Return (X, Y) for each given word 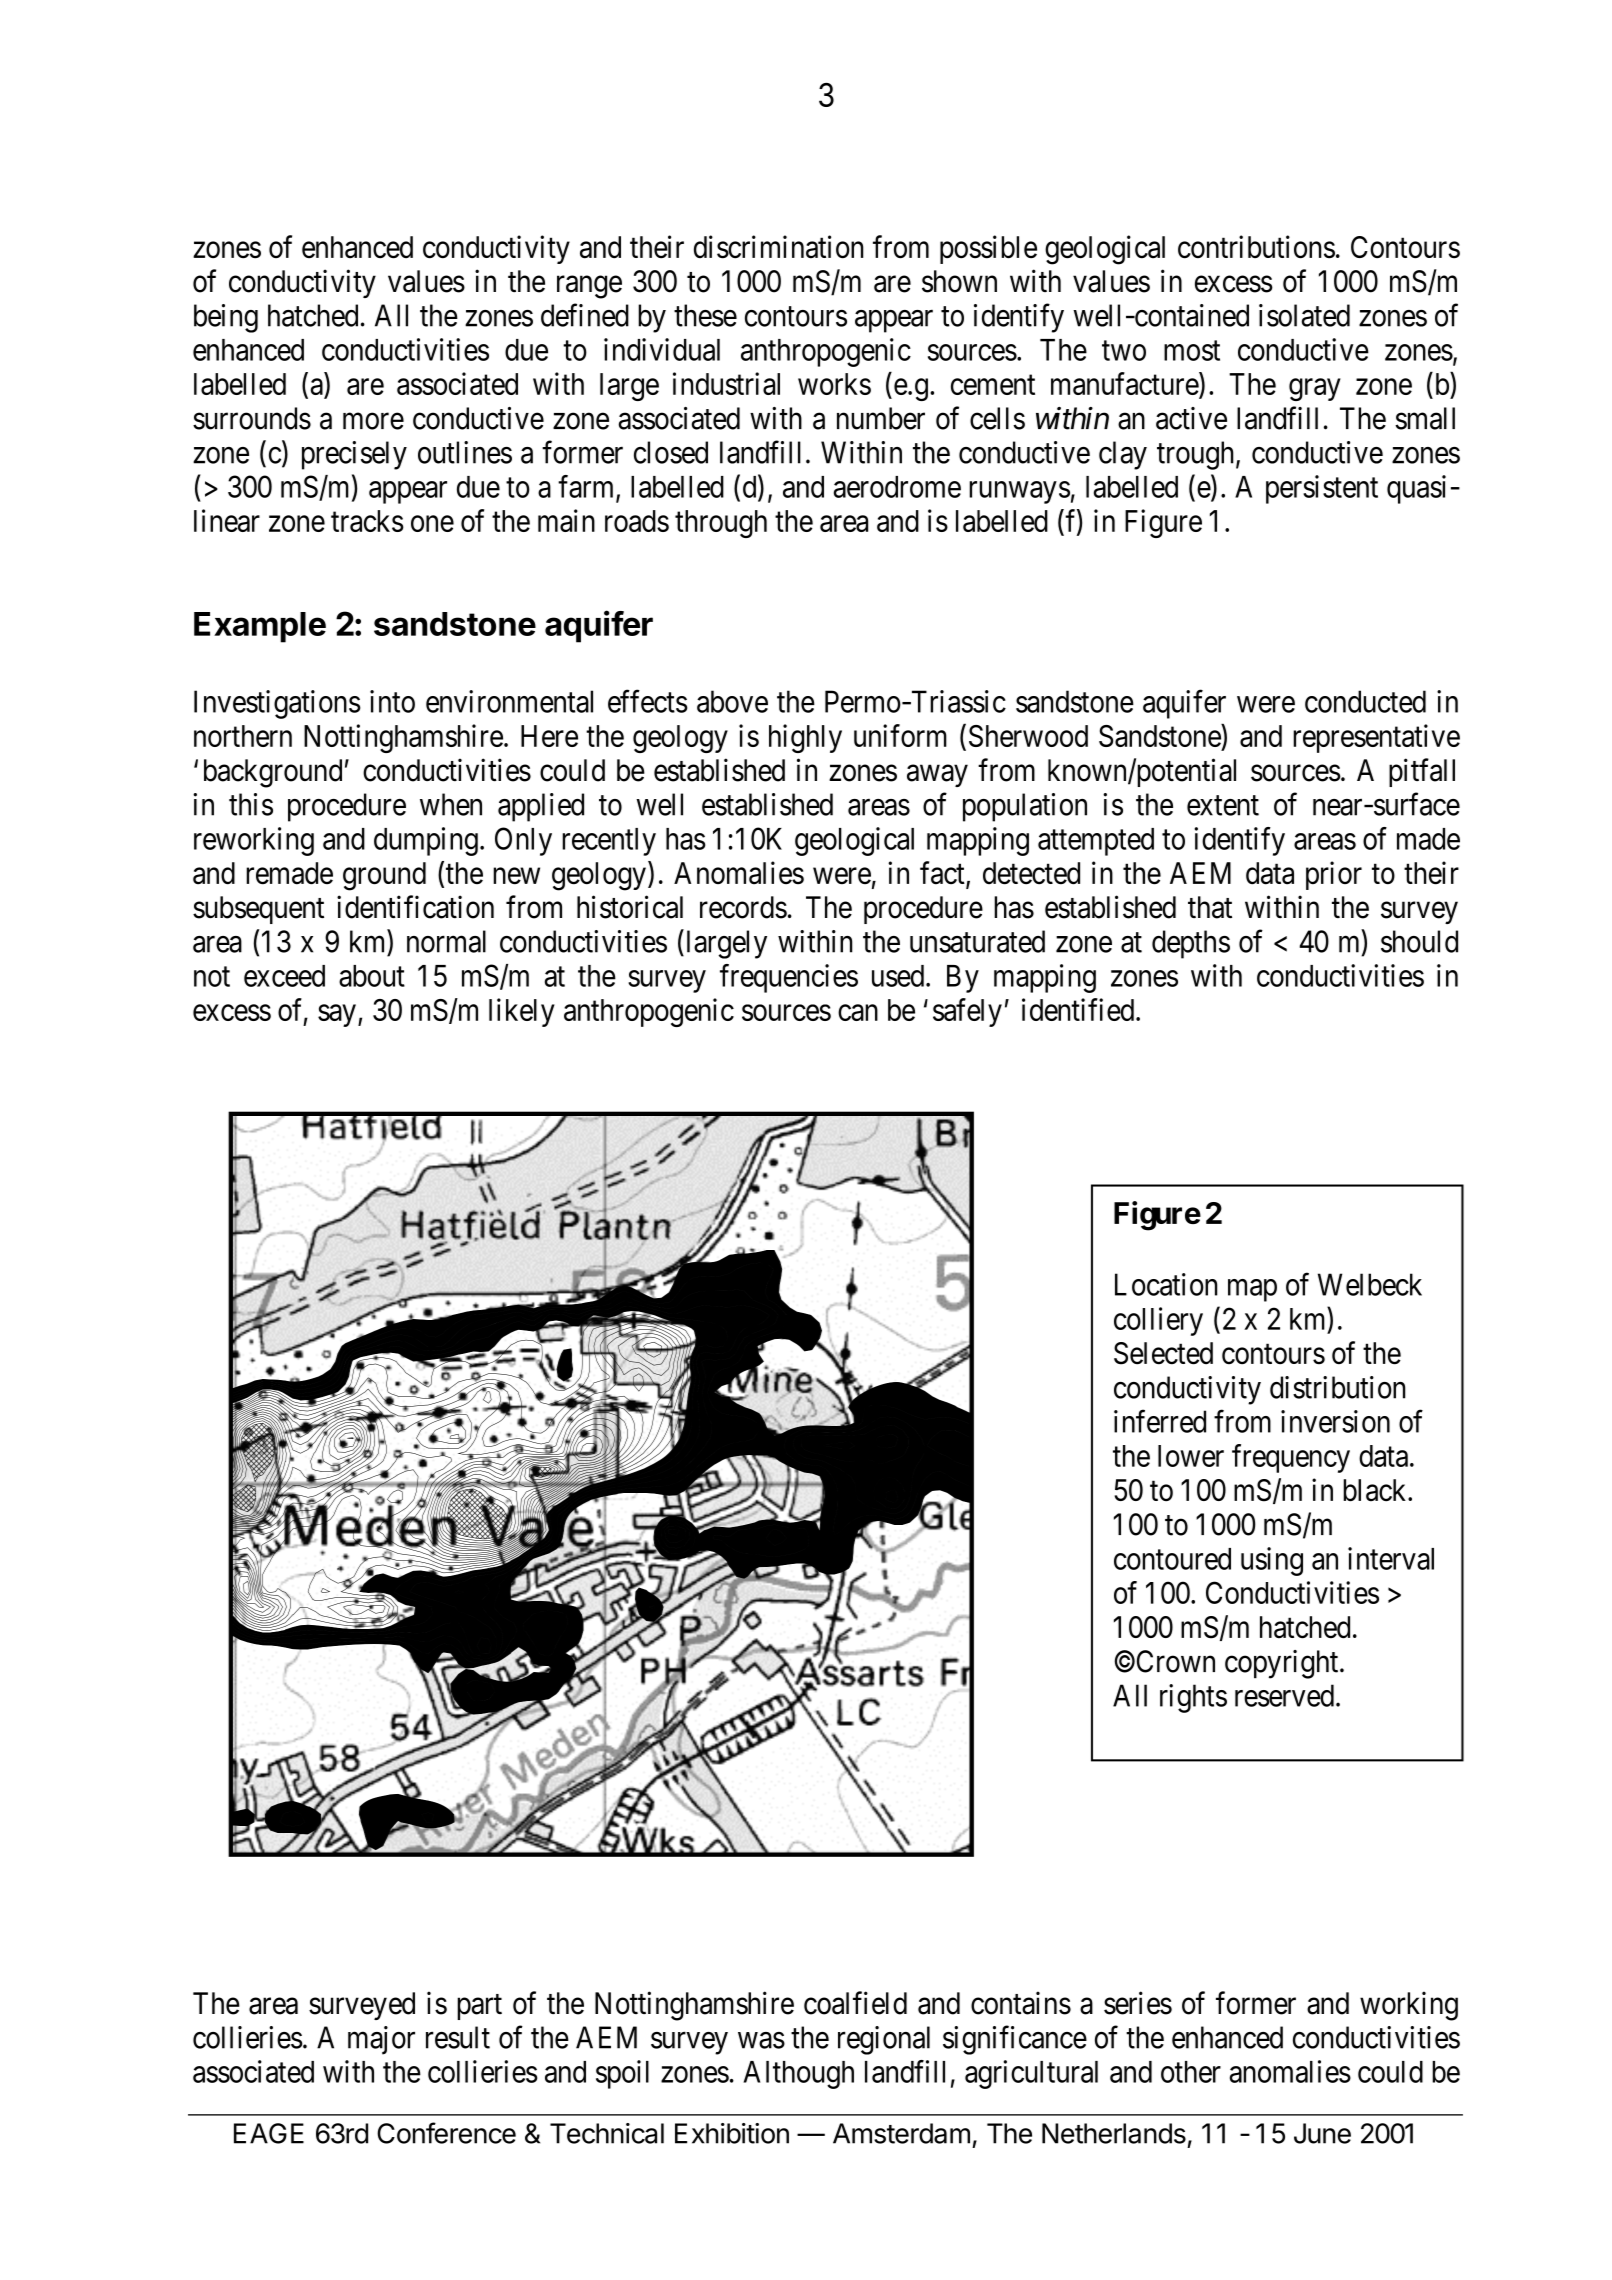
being (226, 318)
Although (799, 2075)
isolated (1304, 315)
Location (1166, 1284)
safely (967, 1012)
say (337, 1016)
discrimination (779, 247)
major (381, 2040)
